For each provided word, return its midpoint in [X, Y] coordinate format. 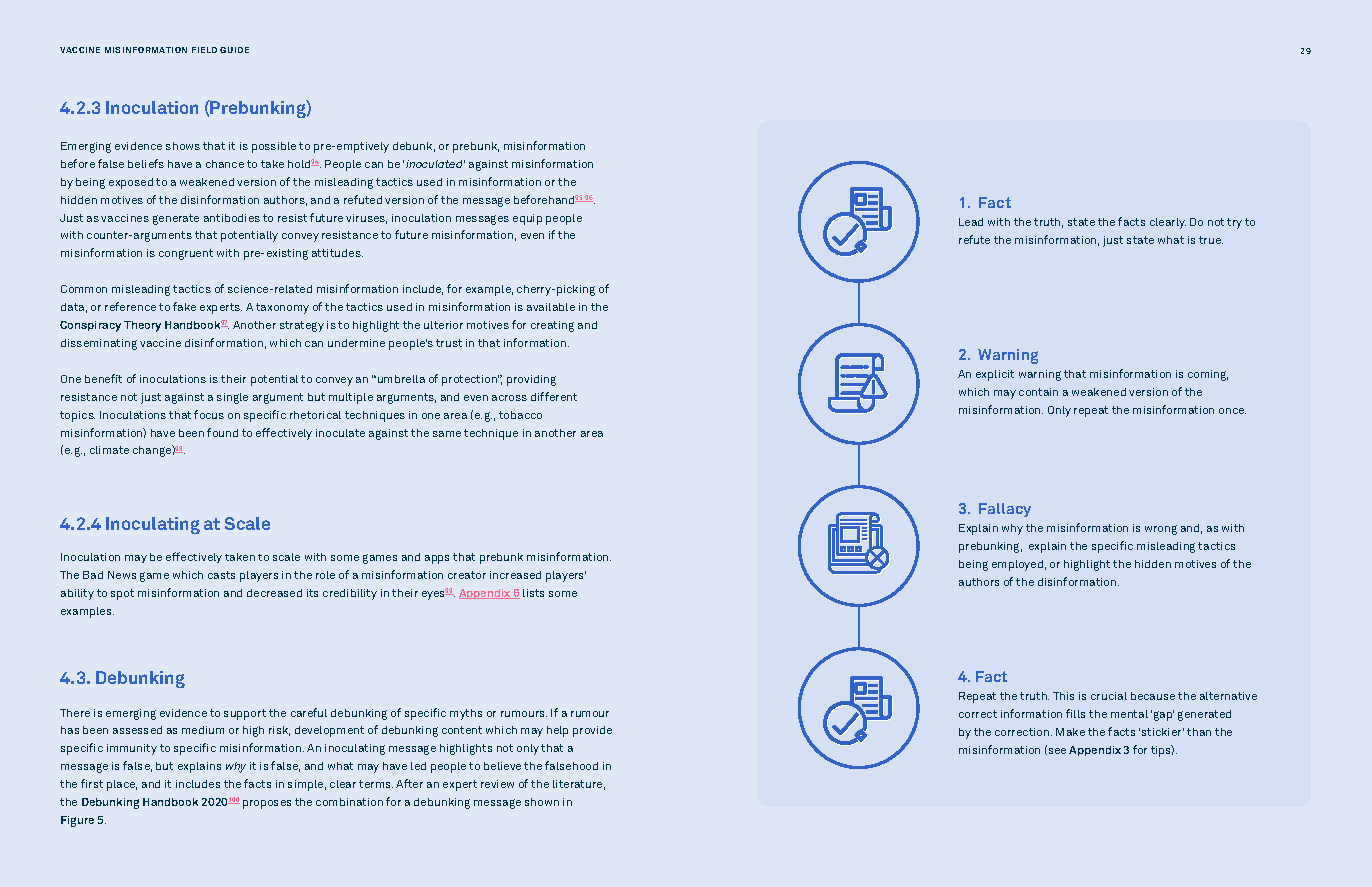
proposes [267, 804]
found [222, 432]
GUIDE [234, 50]
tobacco [520, 415]
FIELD [204, 50]
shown [542, 802]
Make [1070, 732]
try [1234, 223]
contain [1038, 392]
